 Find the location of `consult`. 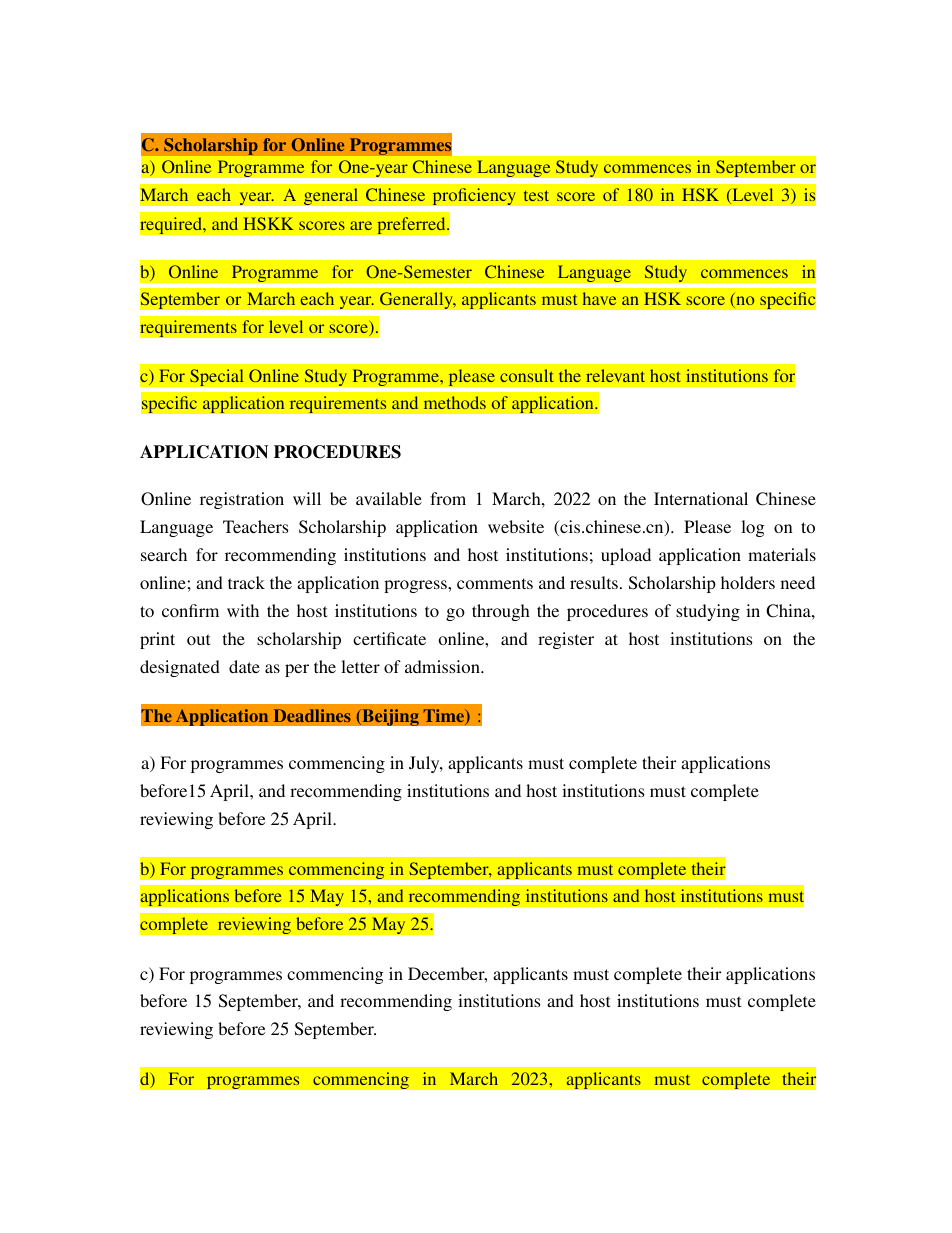

consult is located at coordinates (527, 375).
